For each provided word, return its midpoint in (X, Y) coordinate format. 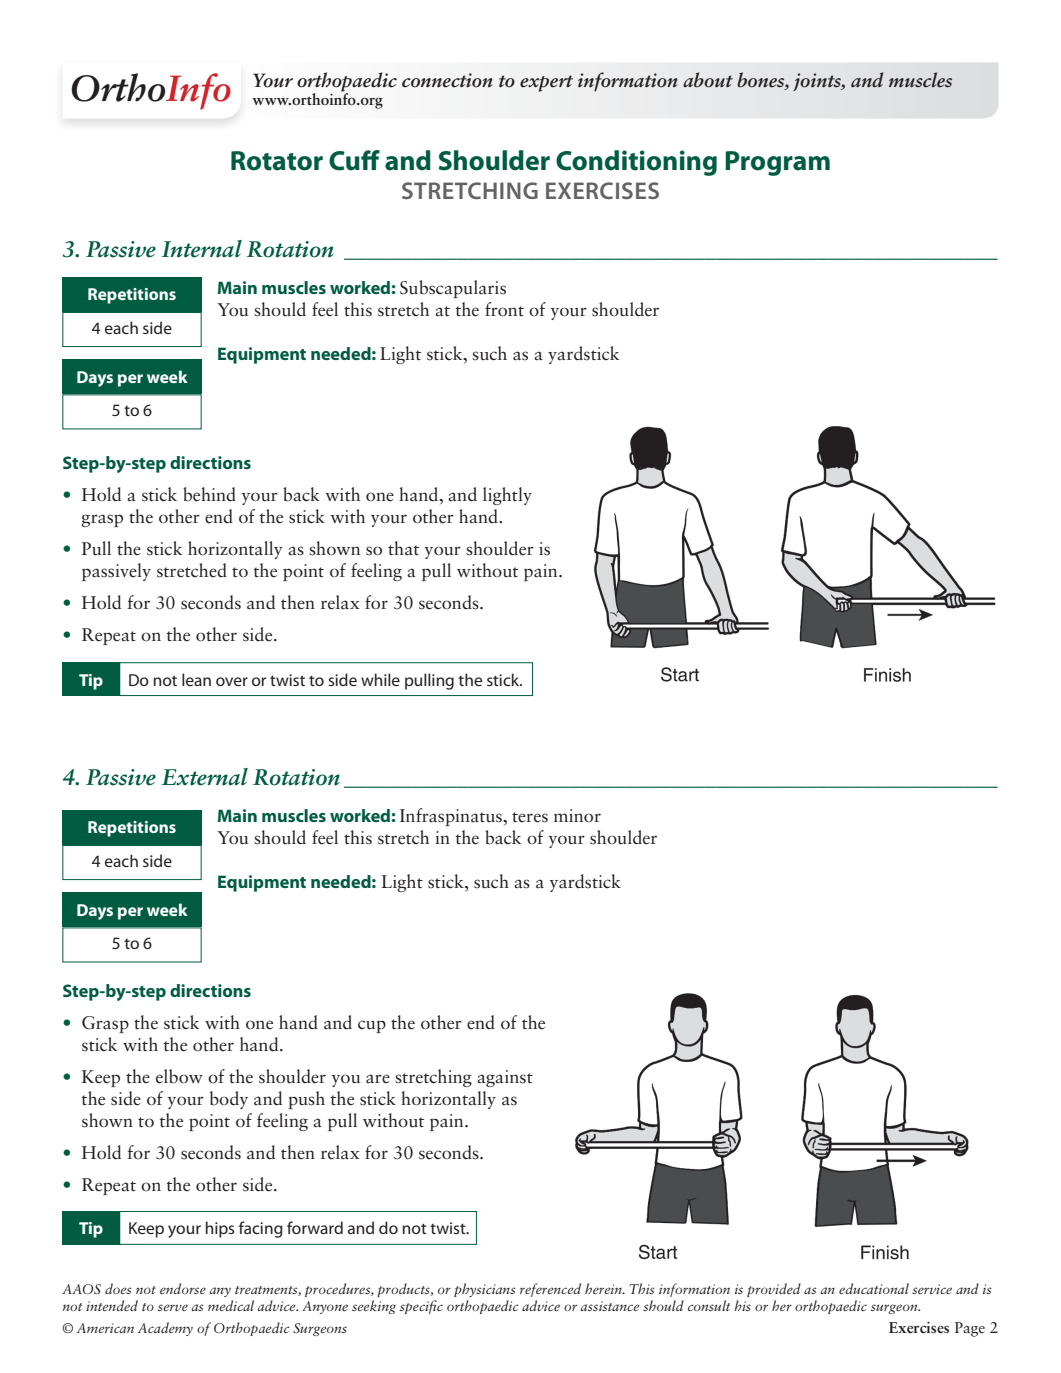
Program (777, 163)
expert (546, 83)
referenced (550, 1290)
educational (874, 1288)
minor (577, 816)
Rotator (277, 161)
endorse (183, 1288)
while (380, 679)
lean (196, 679)
